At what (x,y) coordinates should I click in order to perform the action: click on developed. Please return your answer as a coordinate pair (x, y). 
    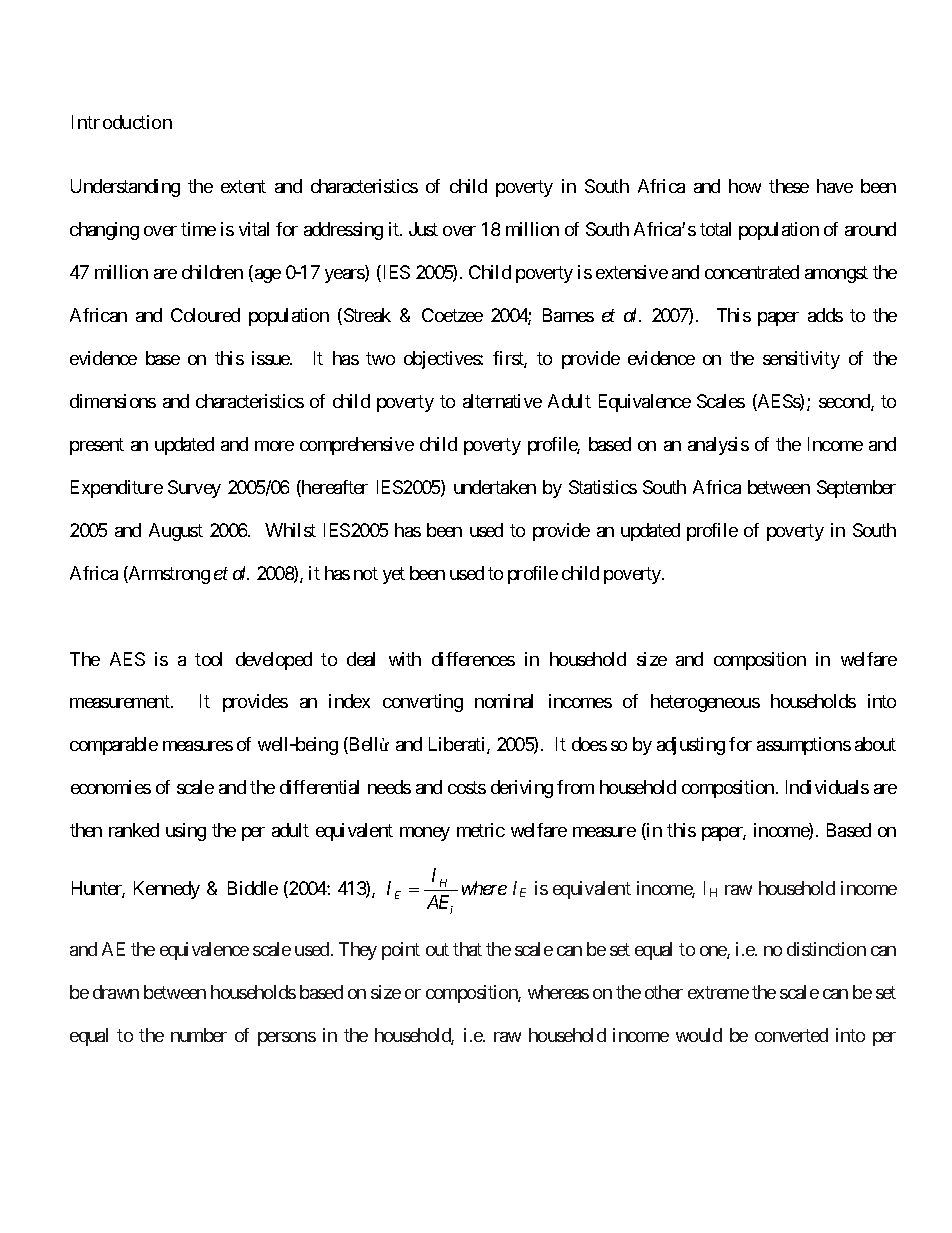
    Looking at the image, I should click on (274, 661).
